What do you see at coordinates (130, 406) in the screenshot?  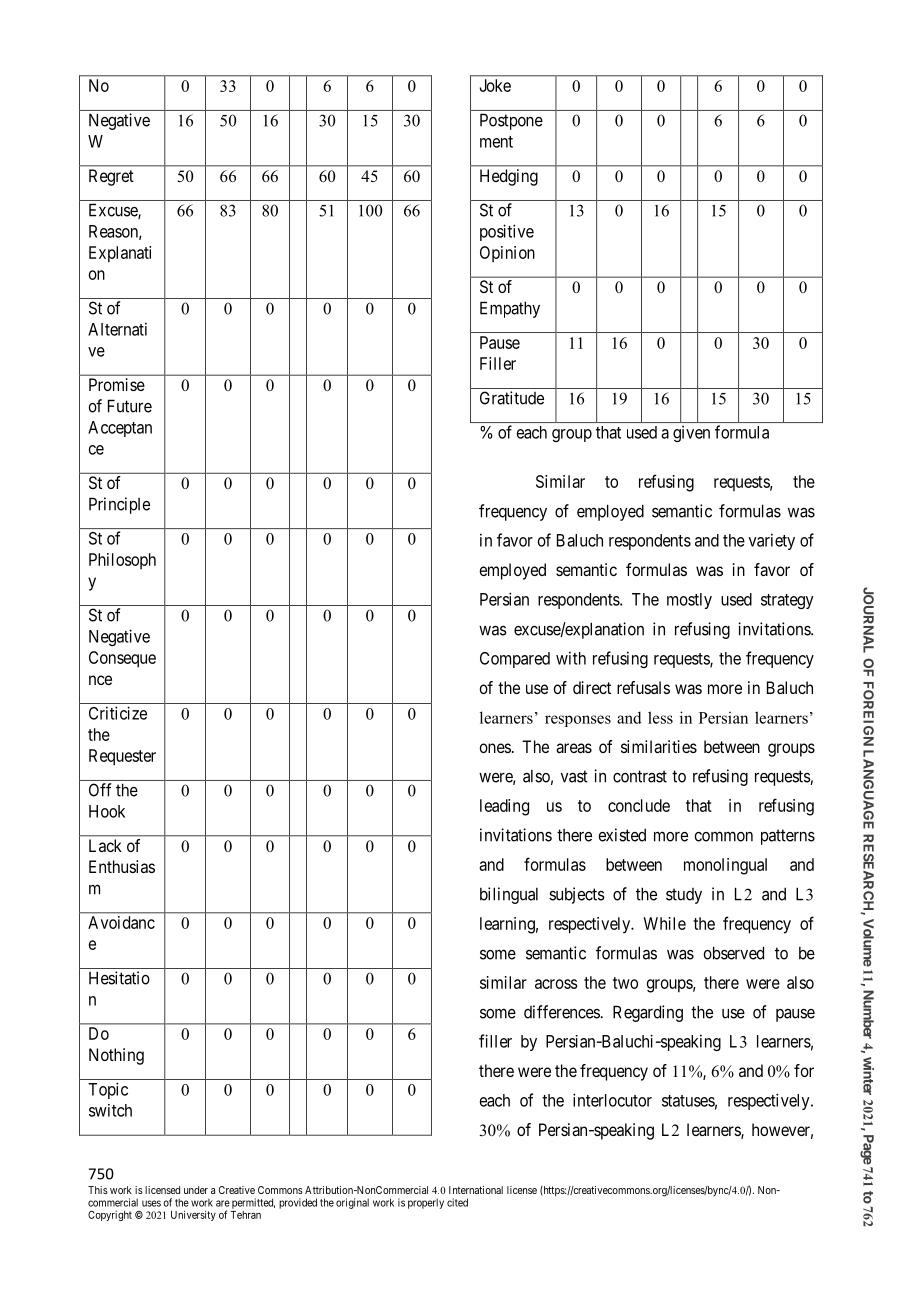 I see `Future` at bounding box center [130, 406].
